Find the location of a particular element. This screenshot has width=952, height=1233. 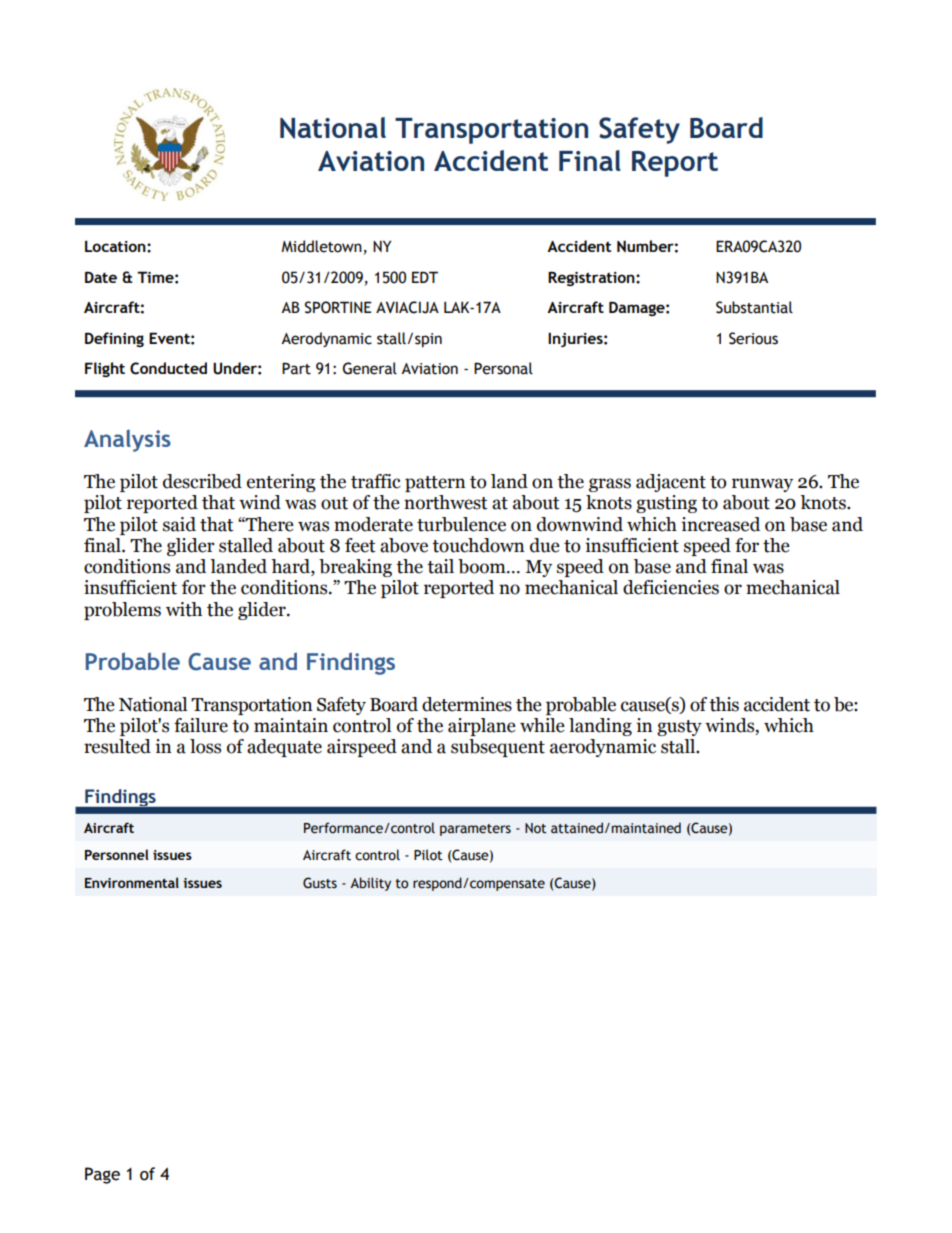

Page is located at coordinates (102, 1175).
